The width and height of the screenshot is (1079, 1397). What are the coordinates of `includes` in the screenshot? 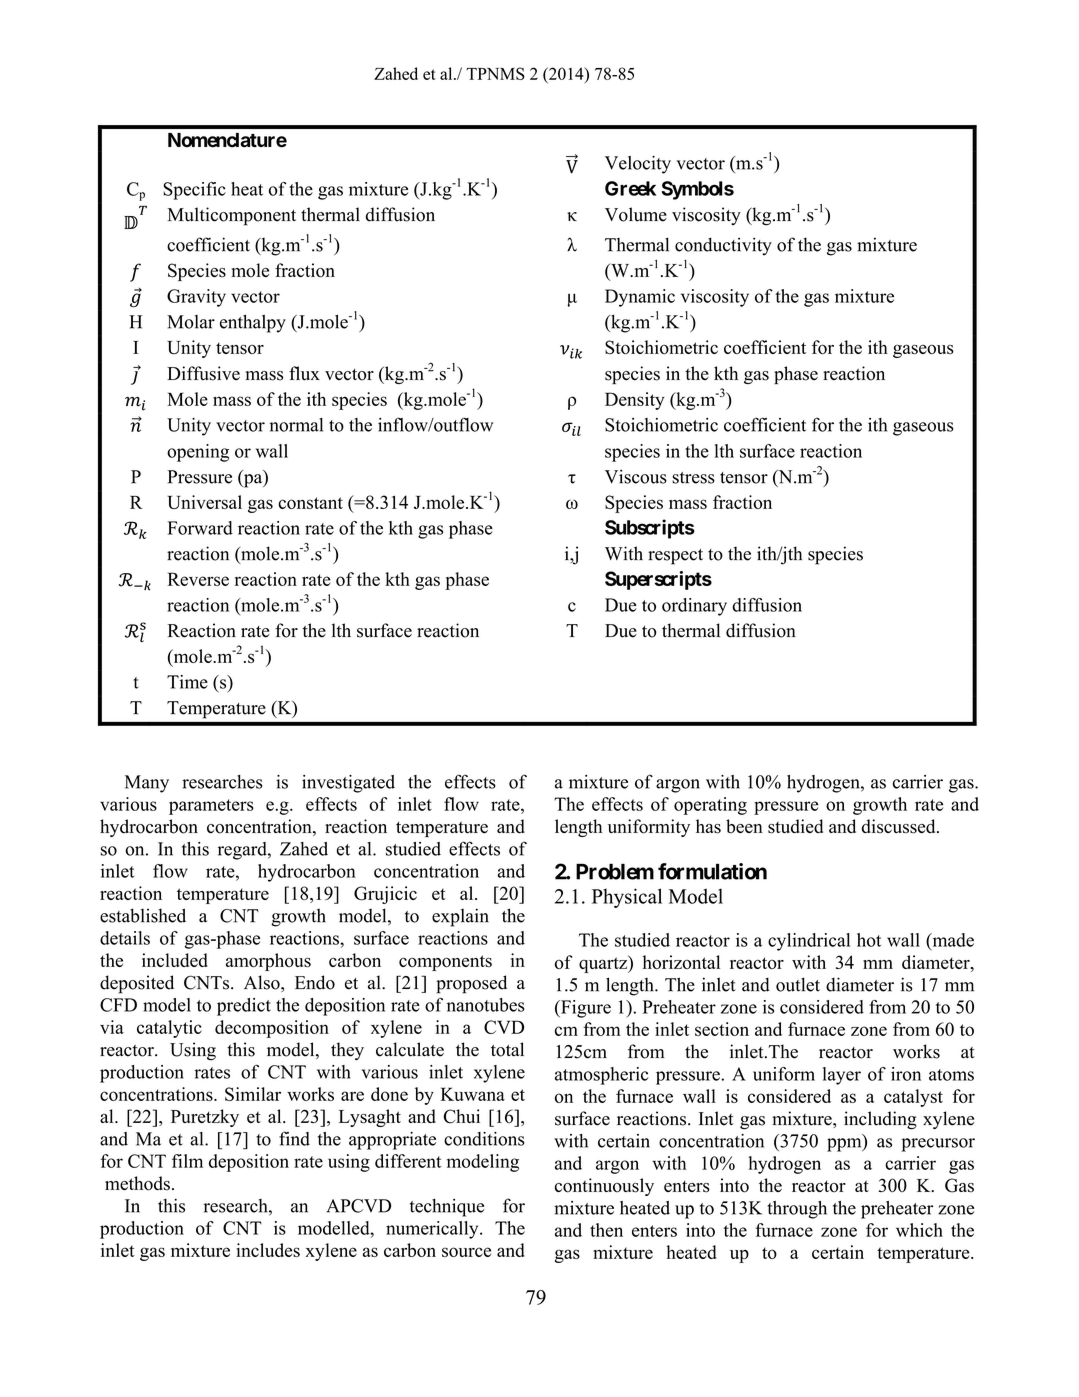 It's located at (268, 1250).
